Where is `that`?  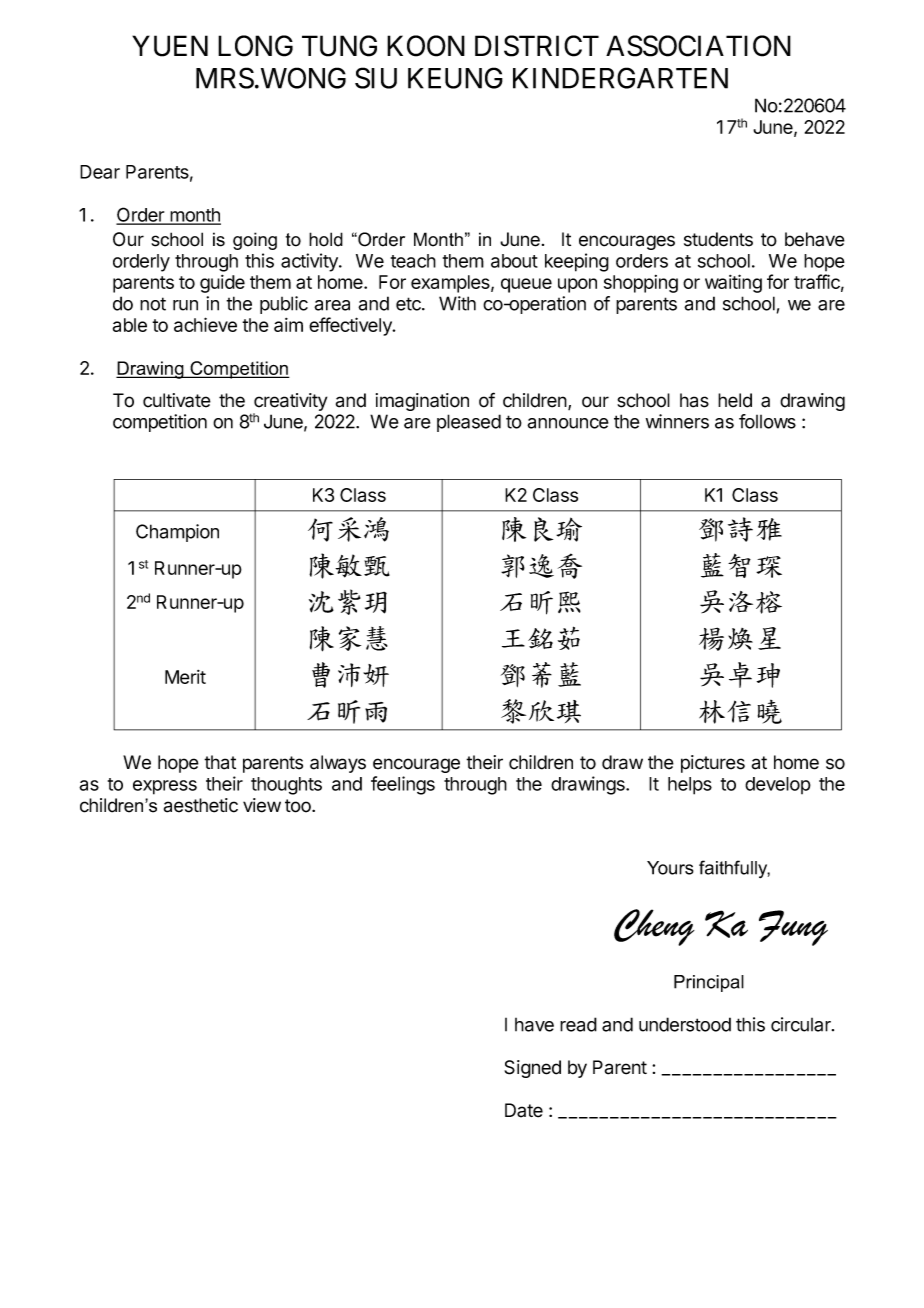 that is located at coordinates (220, 762).
